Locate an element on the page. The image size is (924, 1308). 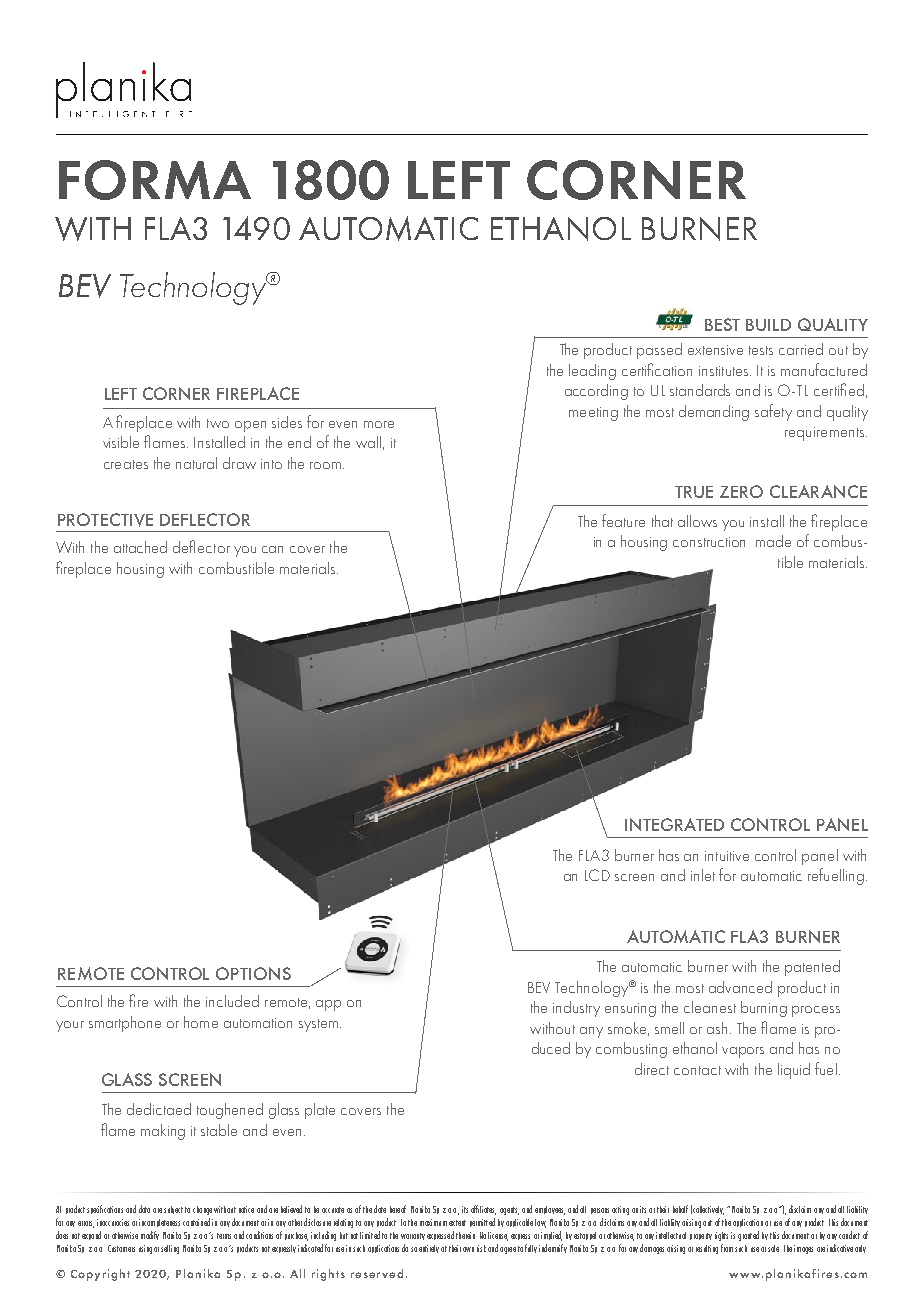
leading is located at coordinates (592, 372).
